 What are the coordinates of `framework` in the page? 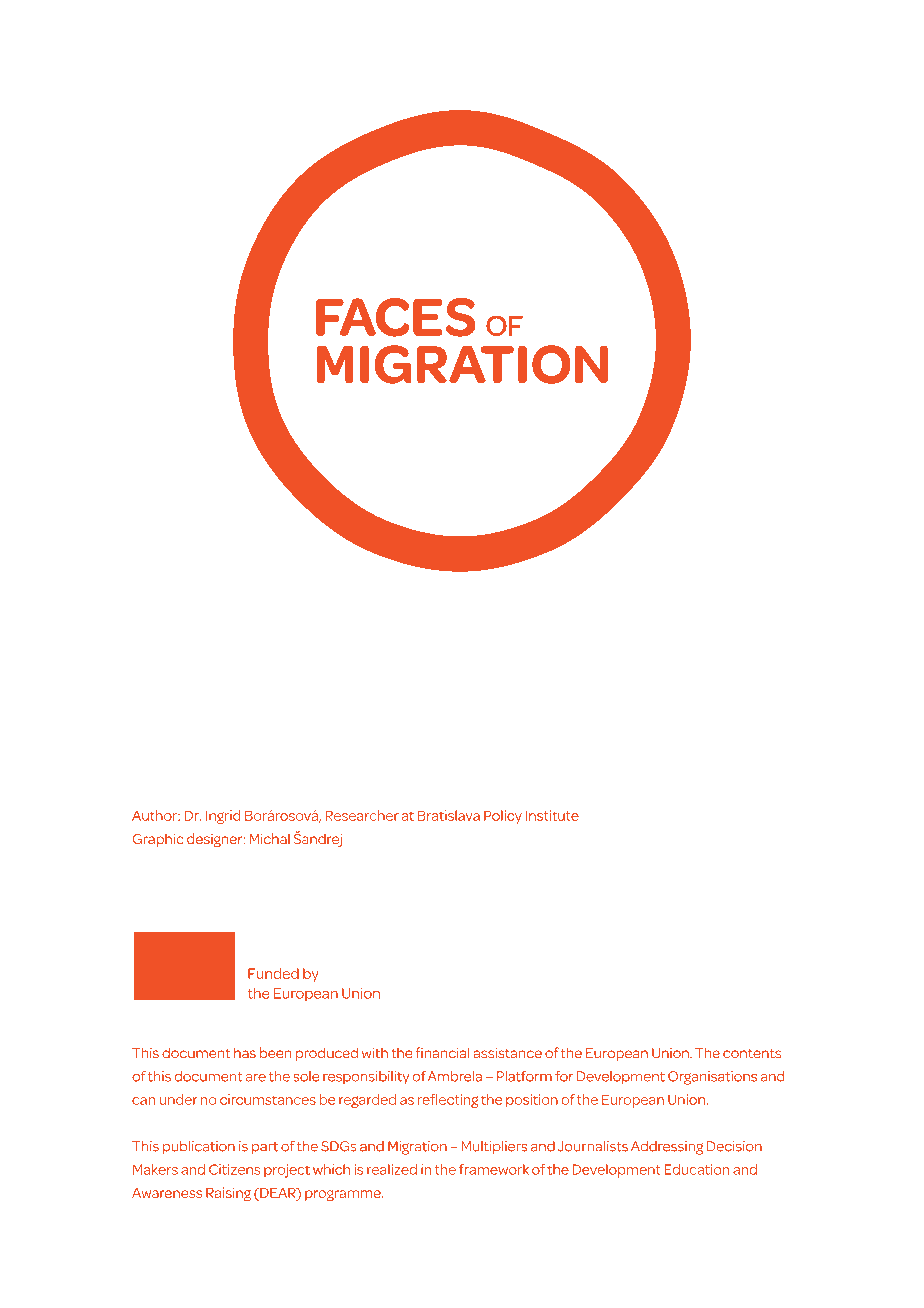 It's located at (494, 1169).
